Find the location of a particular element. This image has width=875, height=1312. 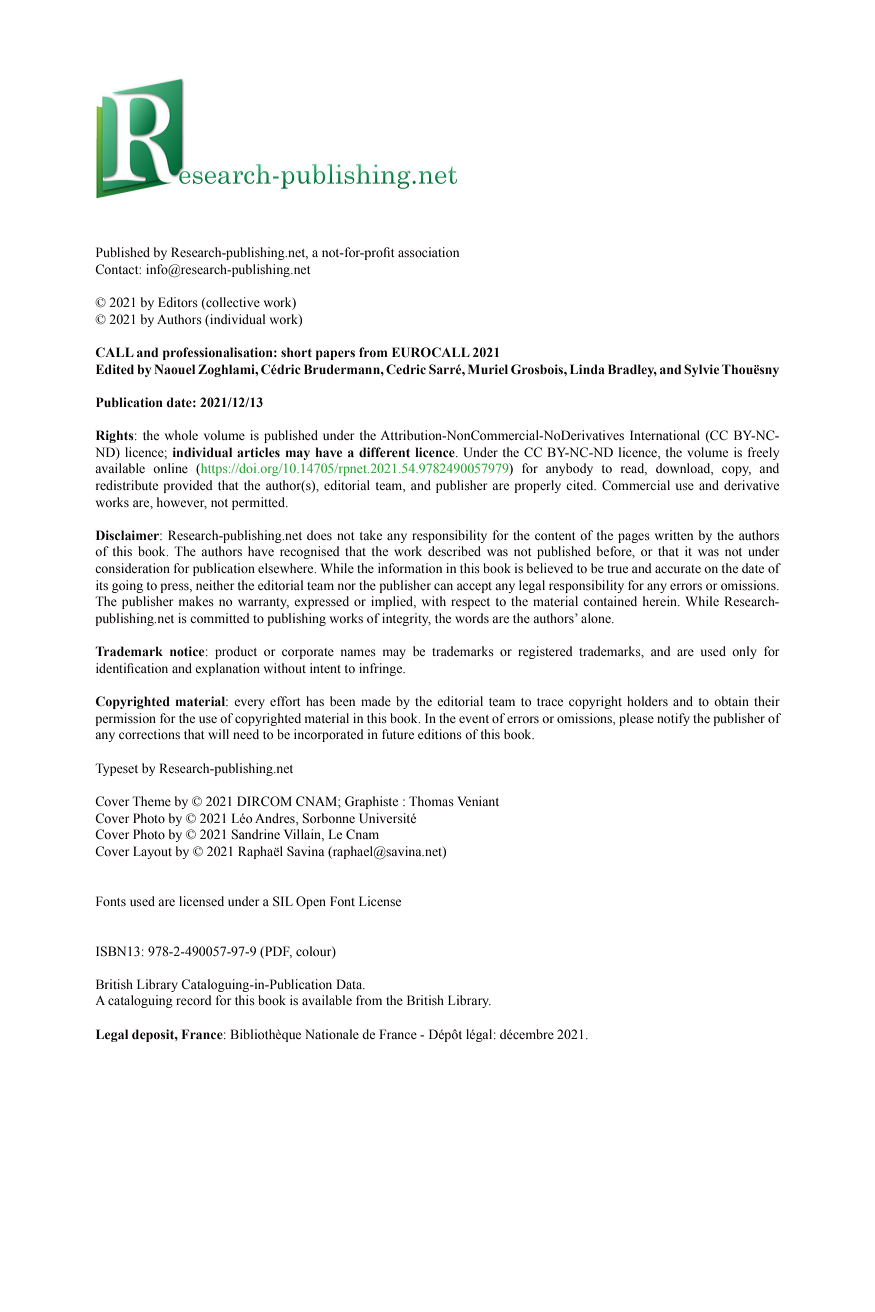

Data is located at coordinates (350, 984).
